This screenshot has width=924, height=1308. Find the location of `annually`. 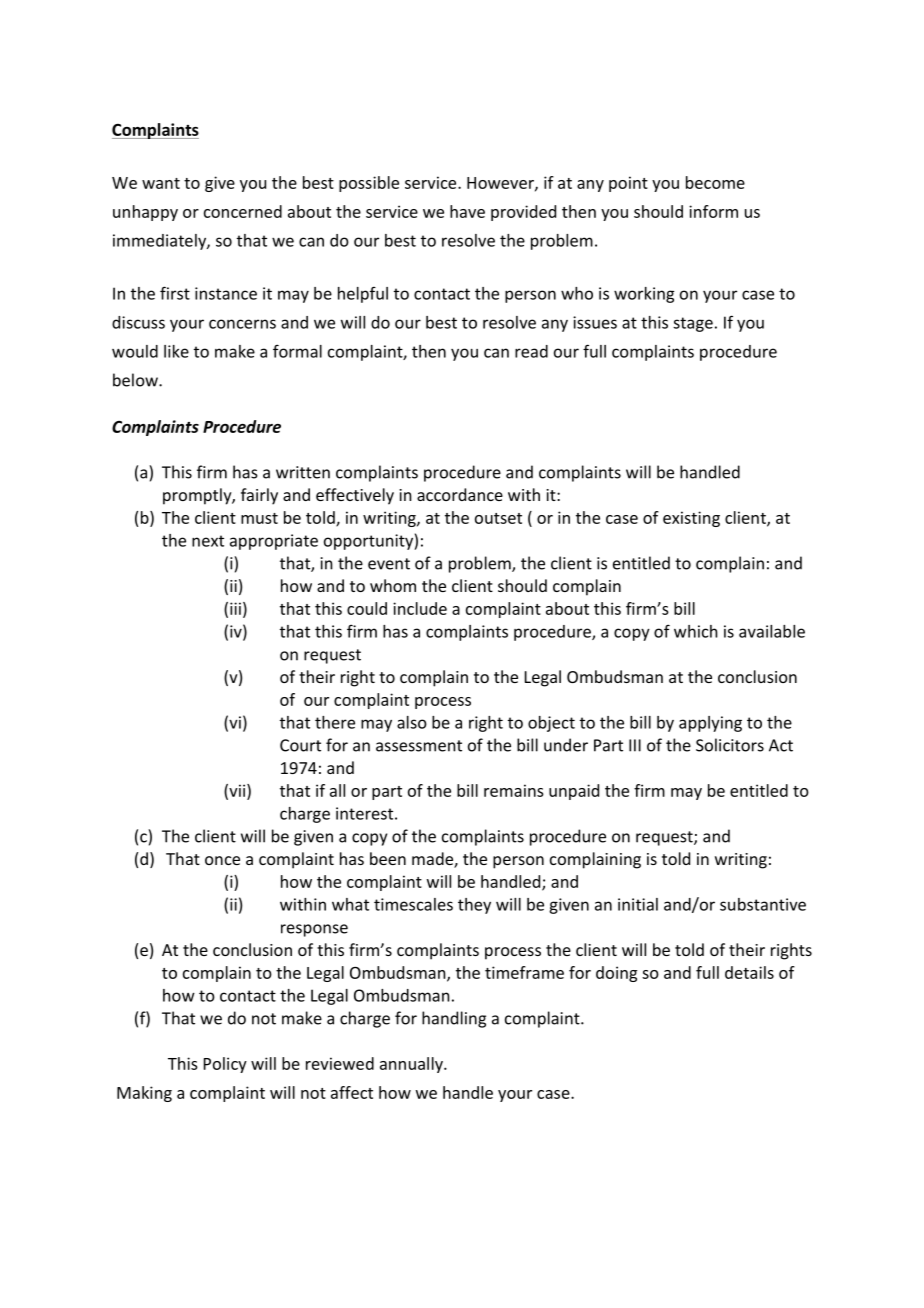

annually is located at coordinates (412, 1065).
